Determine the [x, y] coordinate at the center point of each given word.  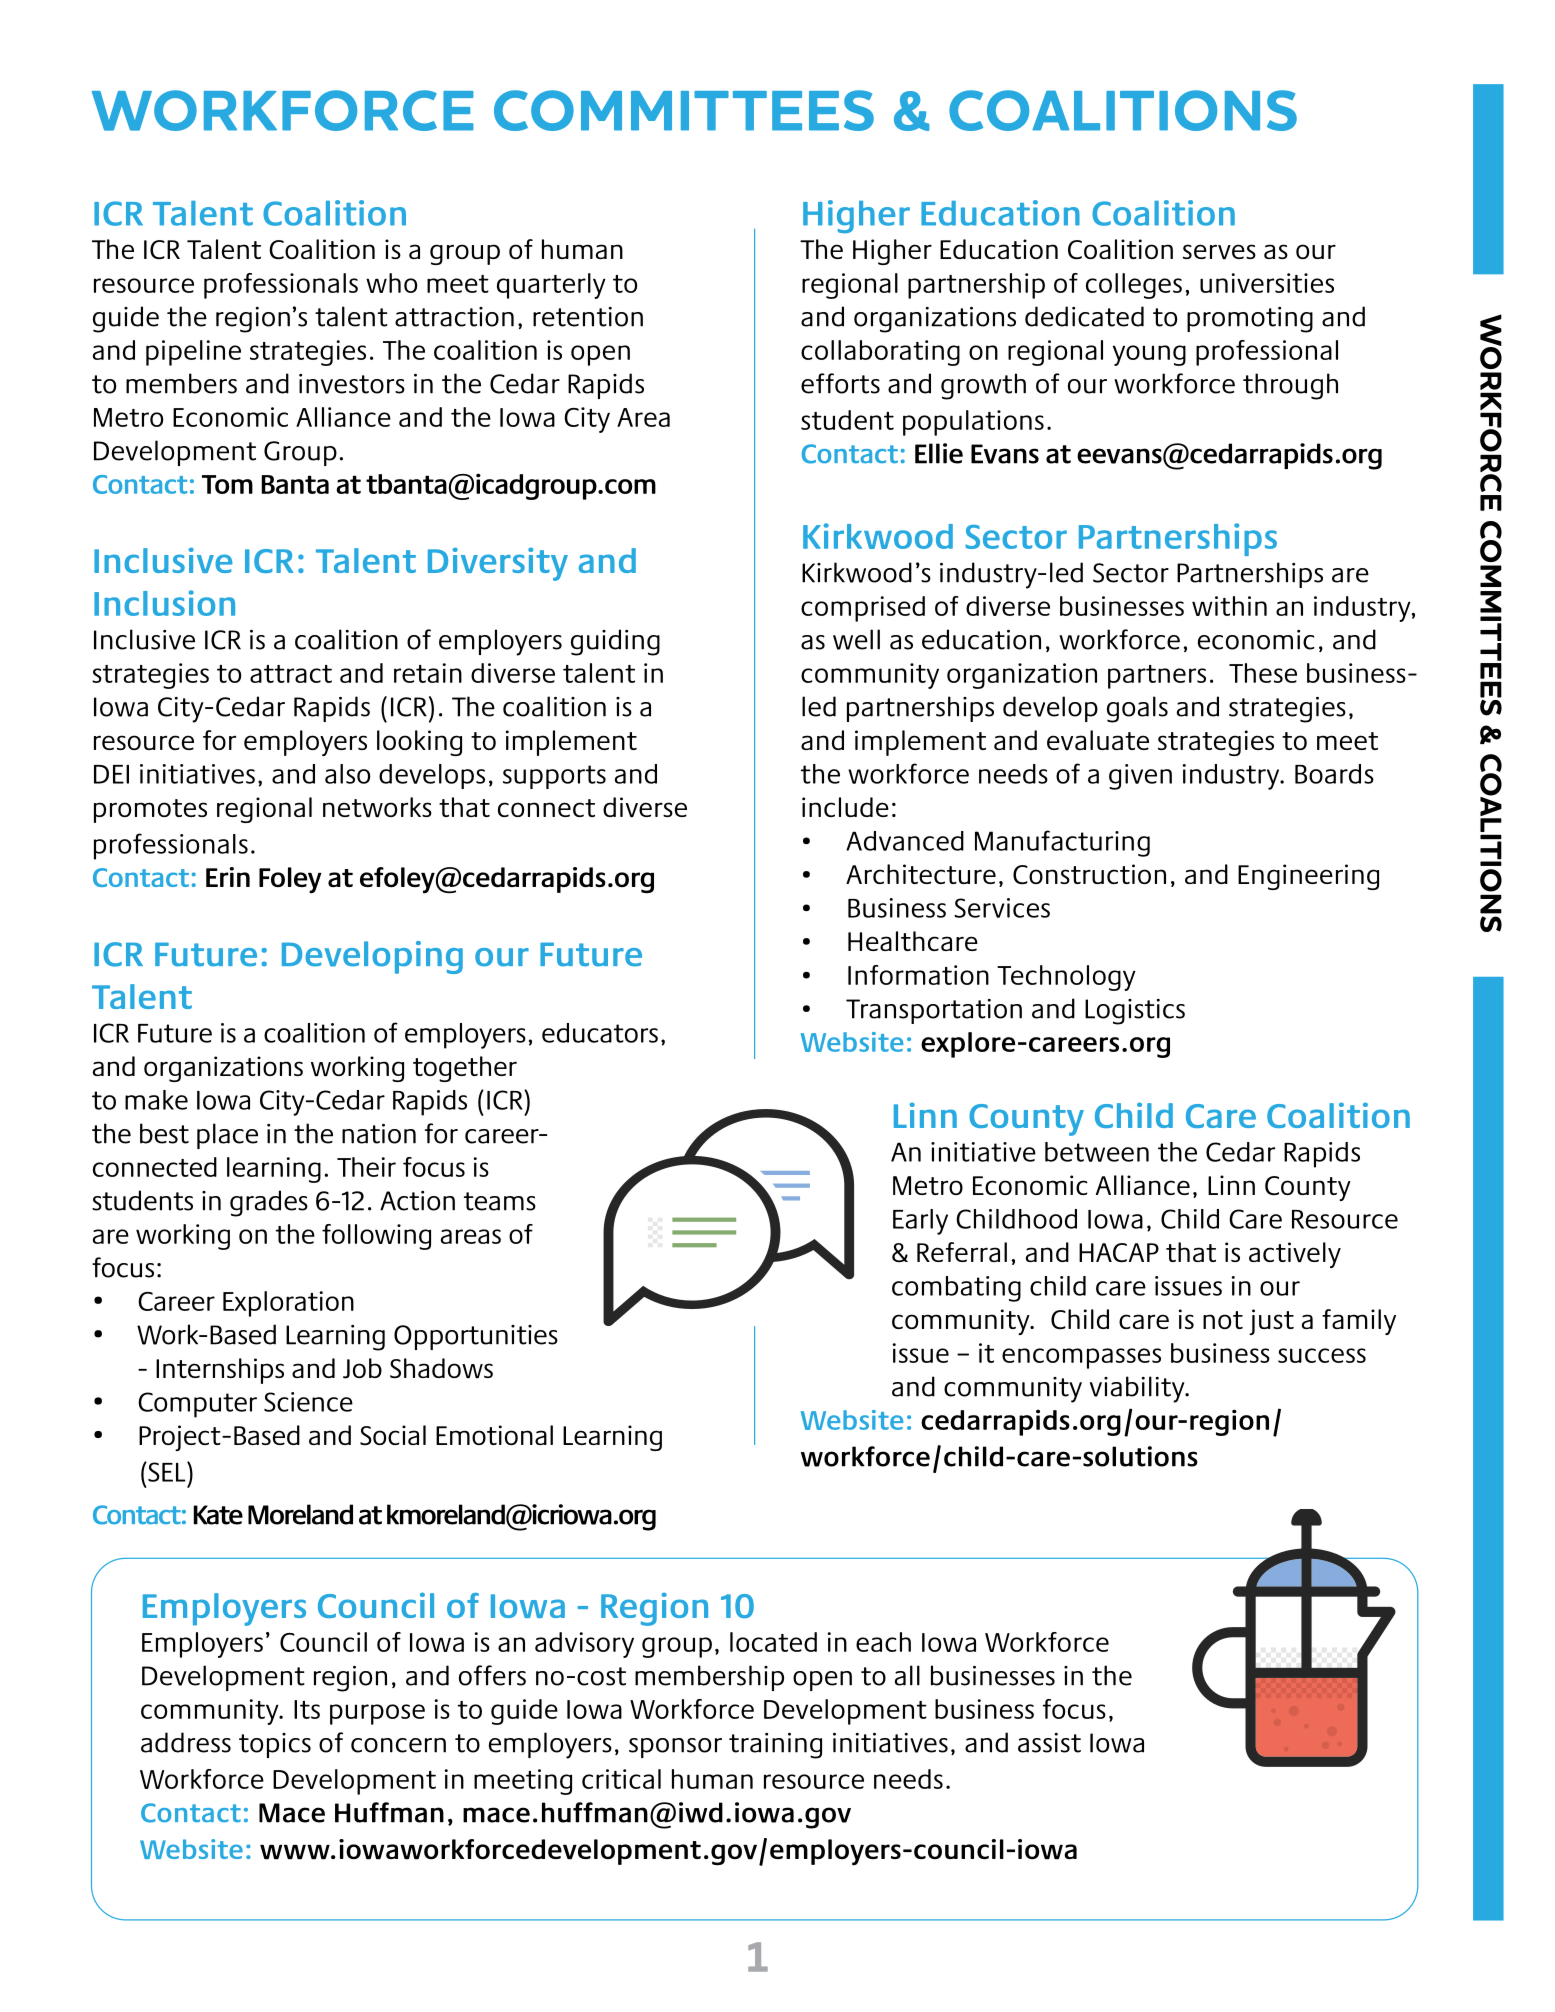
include [845, 807]
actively [1295, 1255]
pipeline [193, 353]
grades [269, 1203]
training [775, 1746]
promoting [1250, 320]
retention [588, 317]
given [1140, 777]
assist [1049, 1743]
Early [920, 1222]
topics [275, 1745]
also [348, 774]
